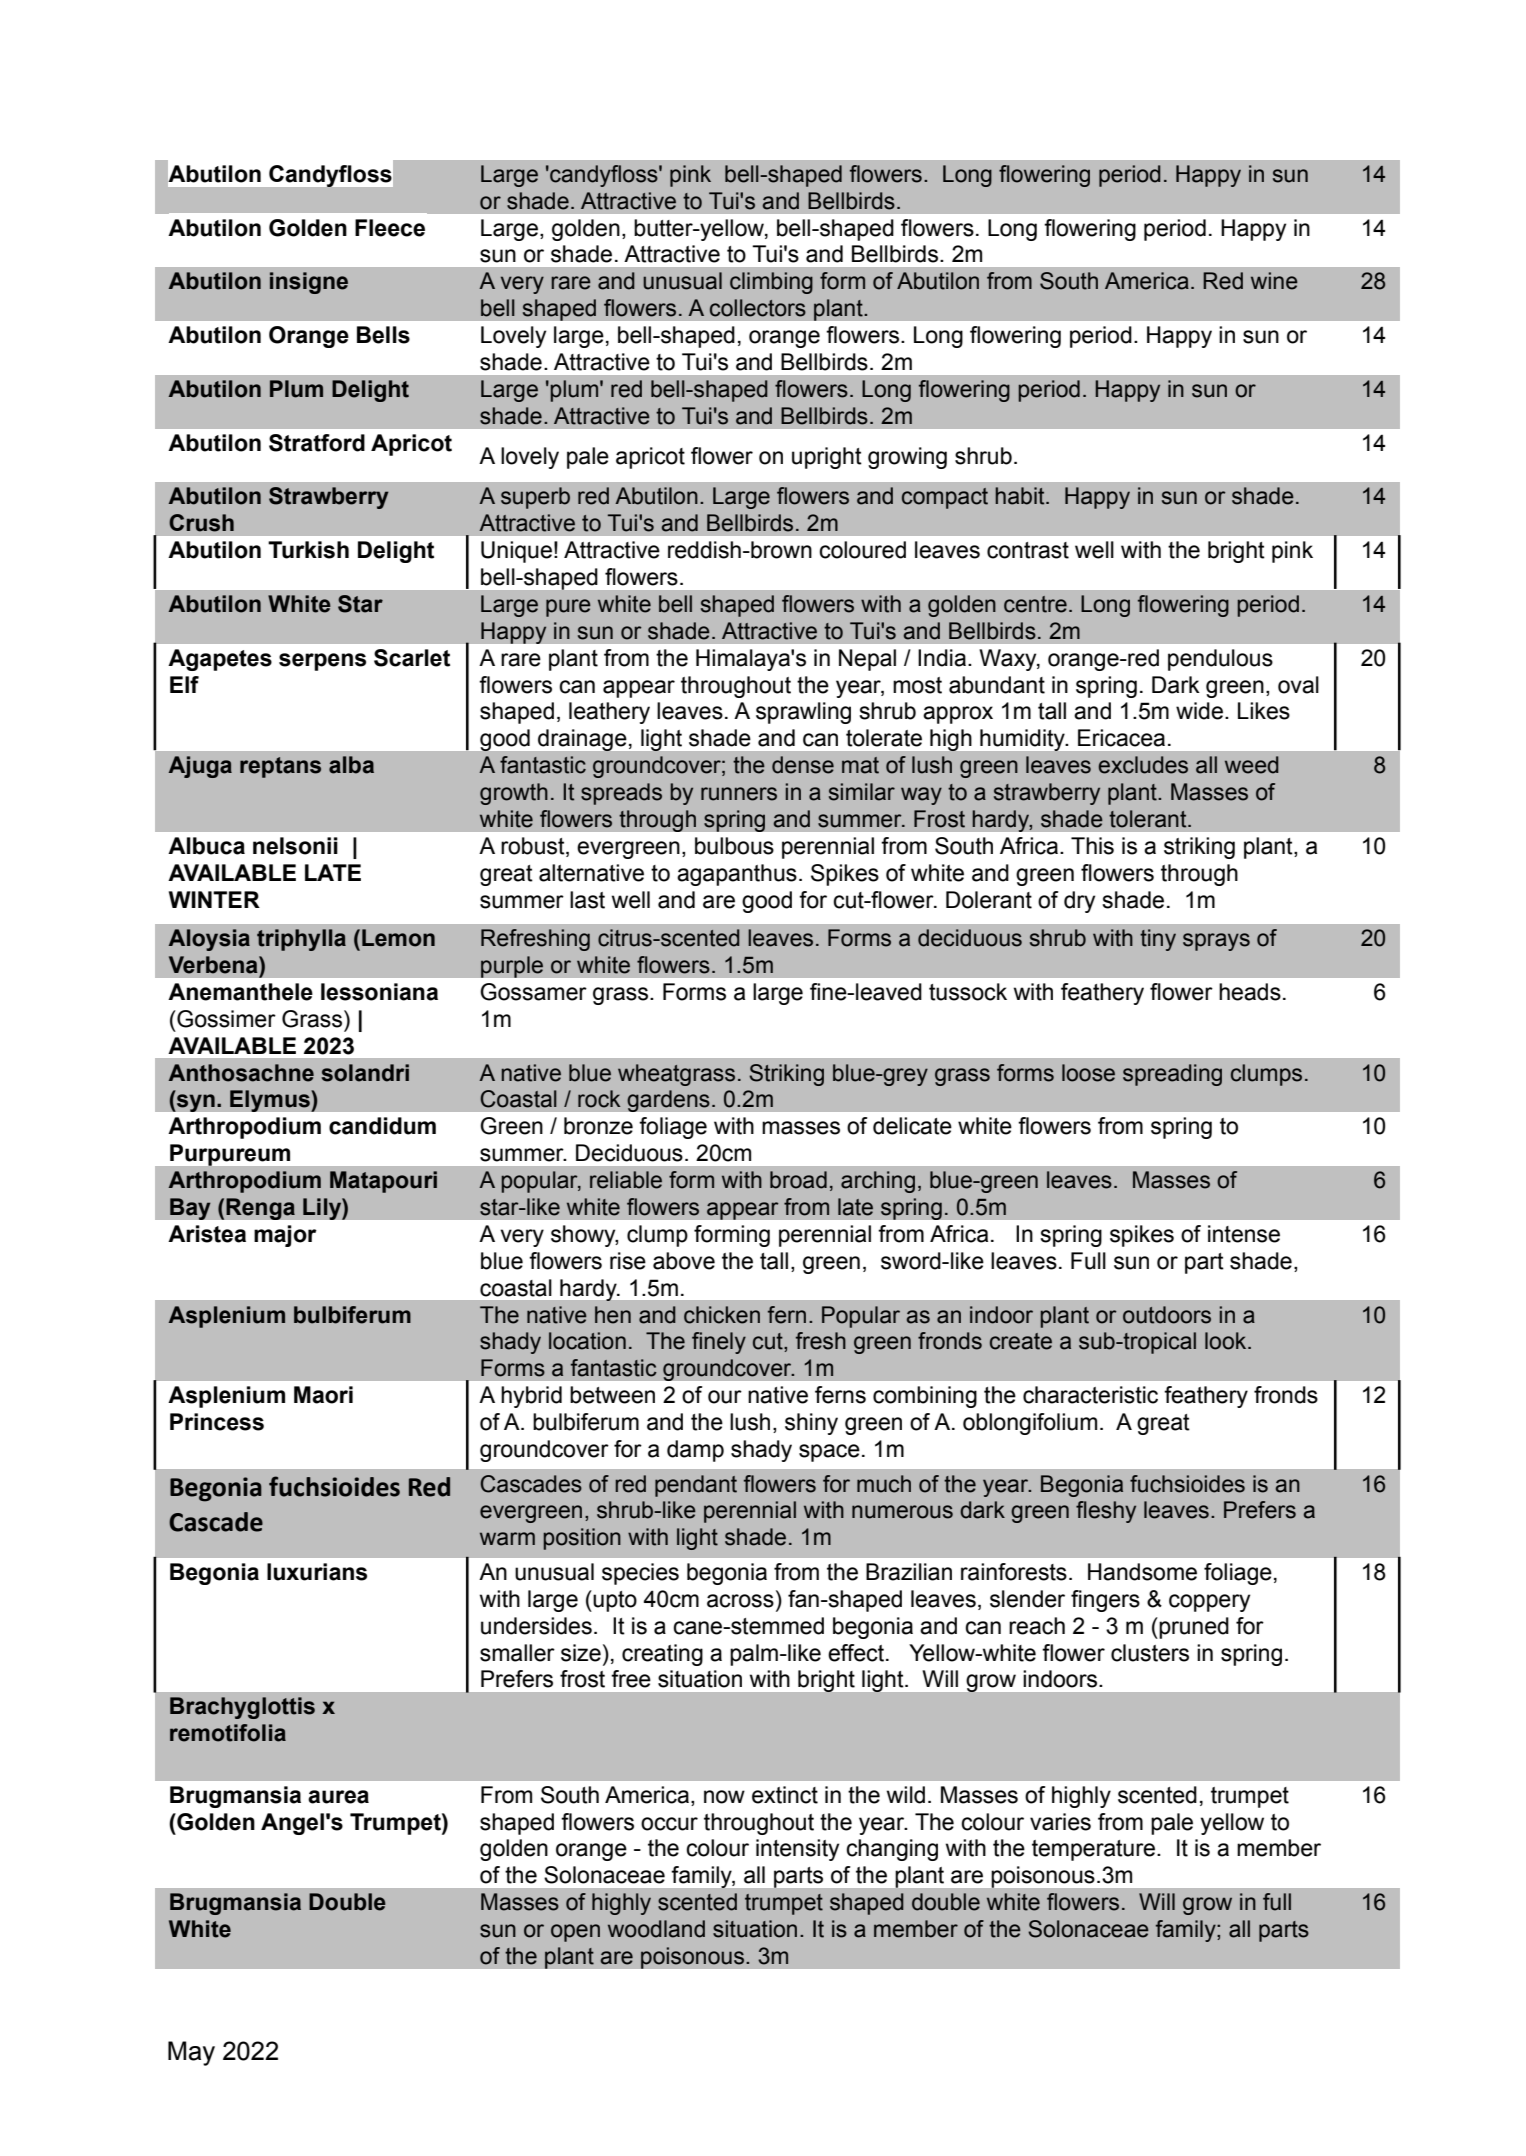  Describe the element at coordinates (507, 1539) in the screenshot. I see `warm` at that location.
